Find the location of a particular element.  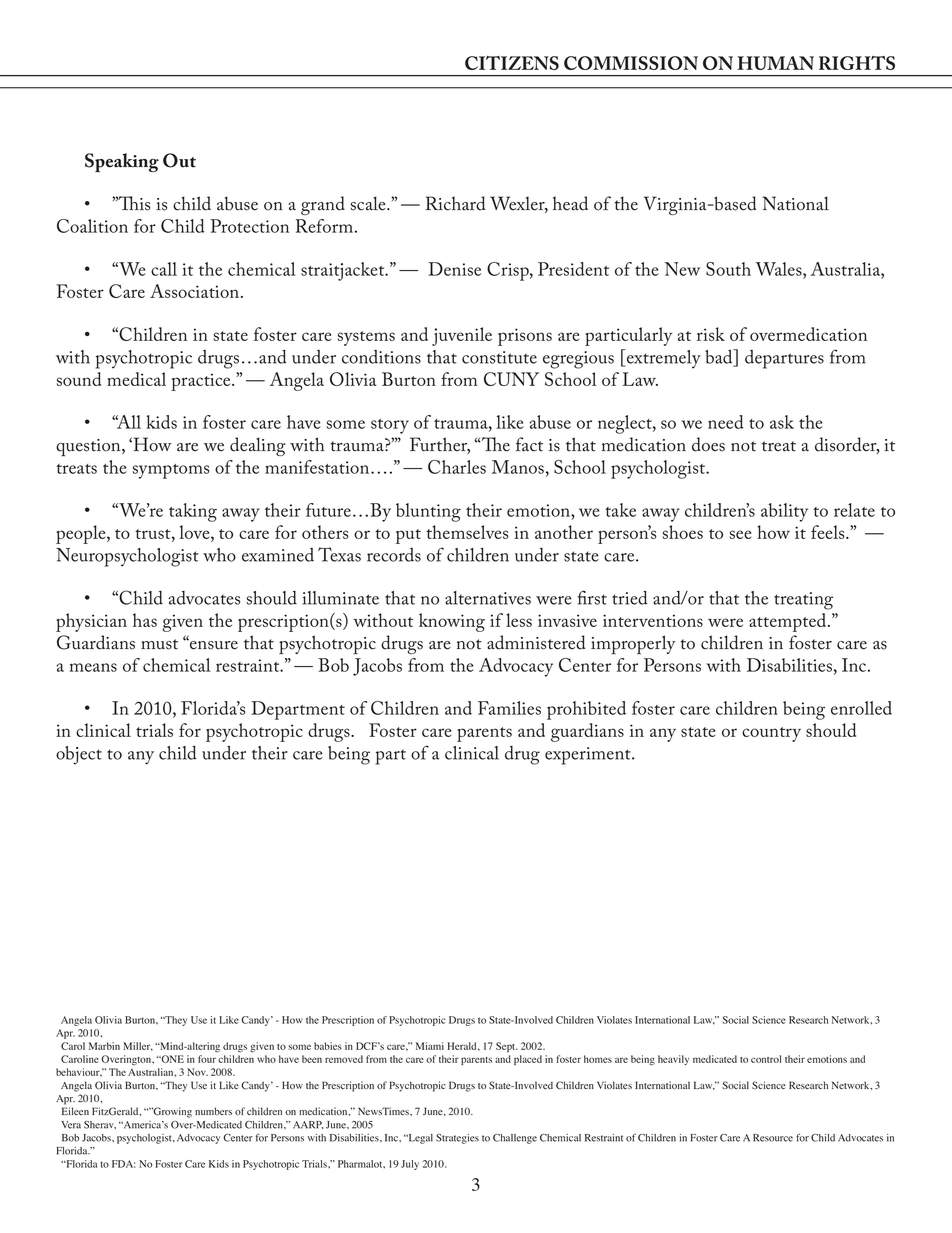

Strategies is located at coordinates (457, 1139).
